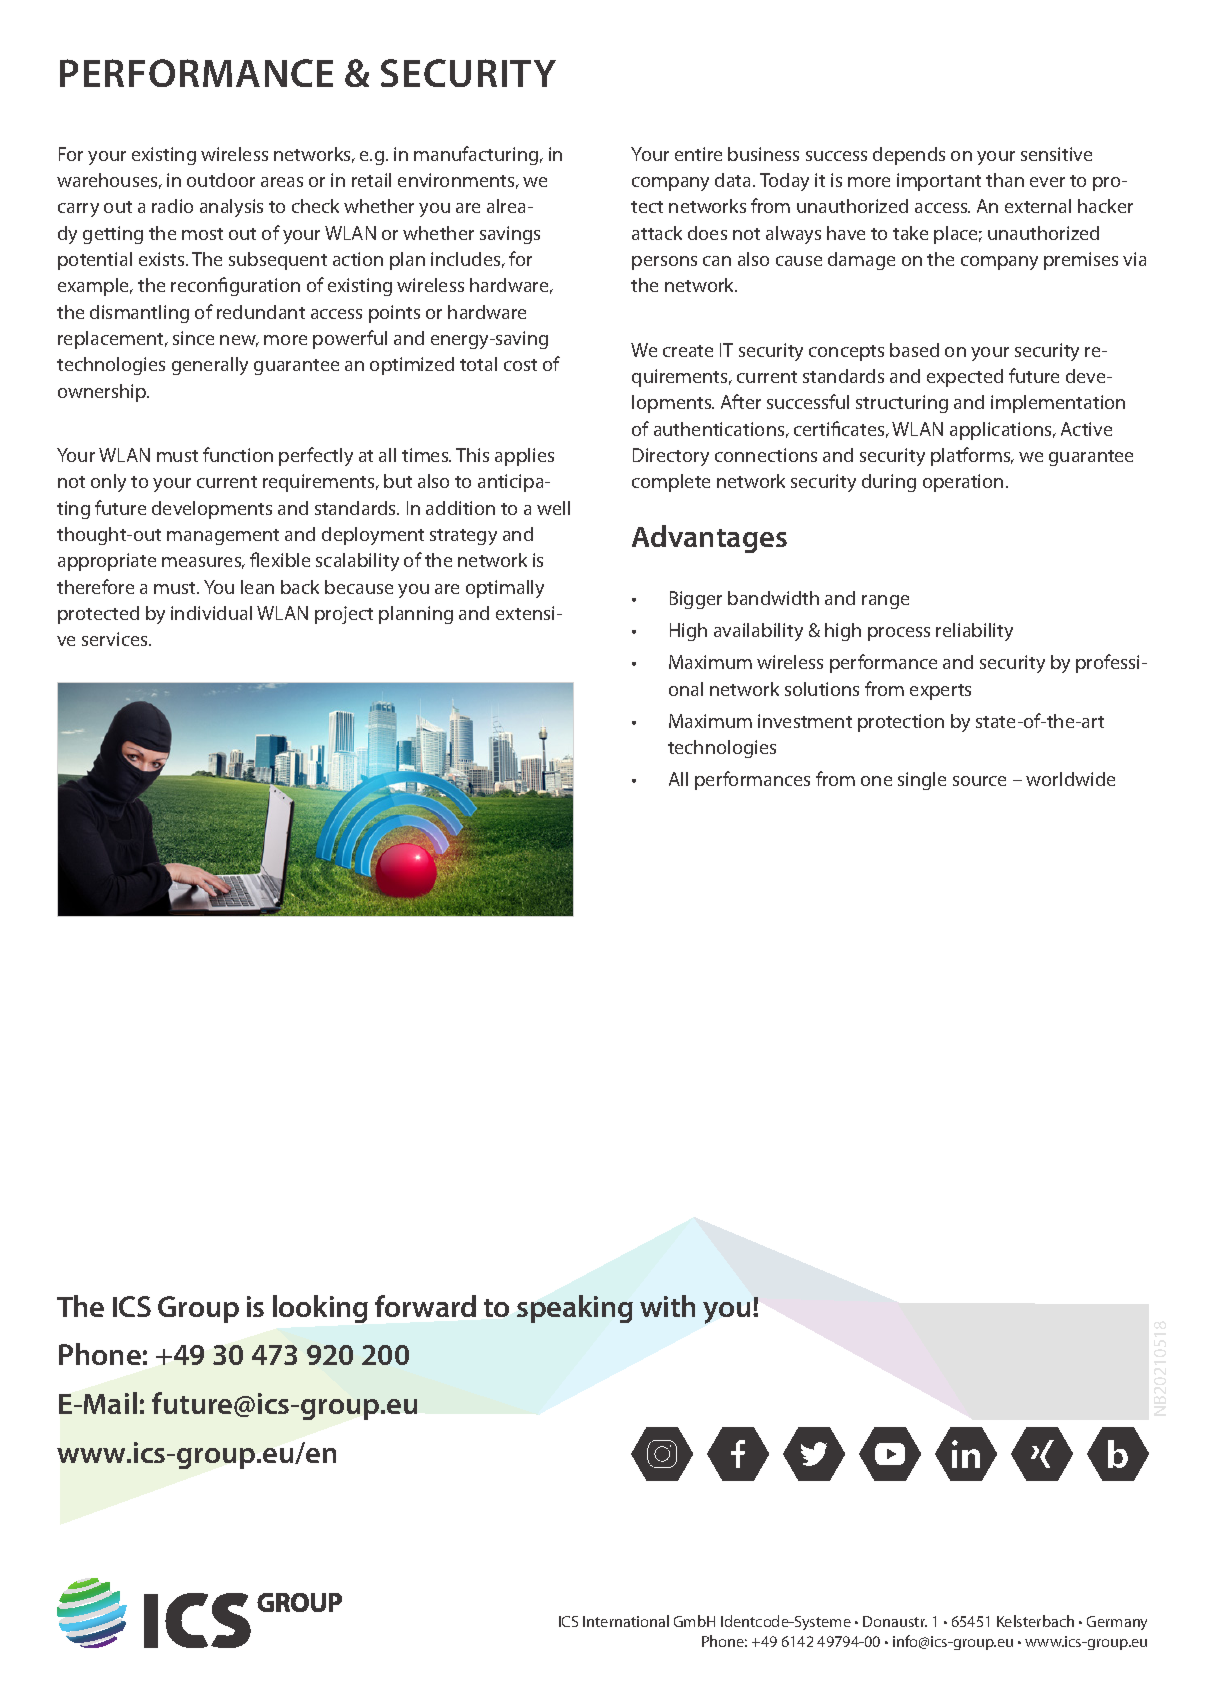 This image has width=1206, height=1705. Describe the element at coordinates (922, 781) in the image. I see `single` at that location.
